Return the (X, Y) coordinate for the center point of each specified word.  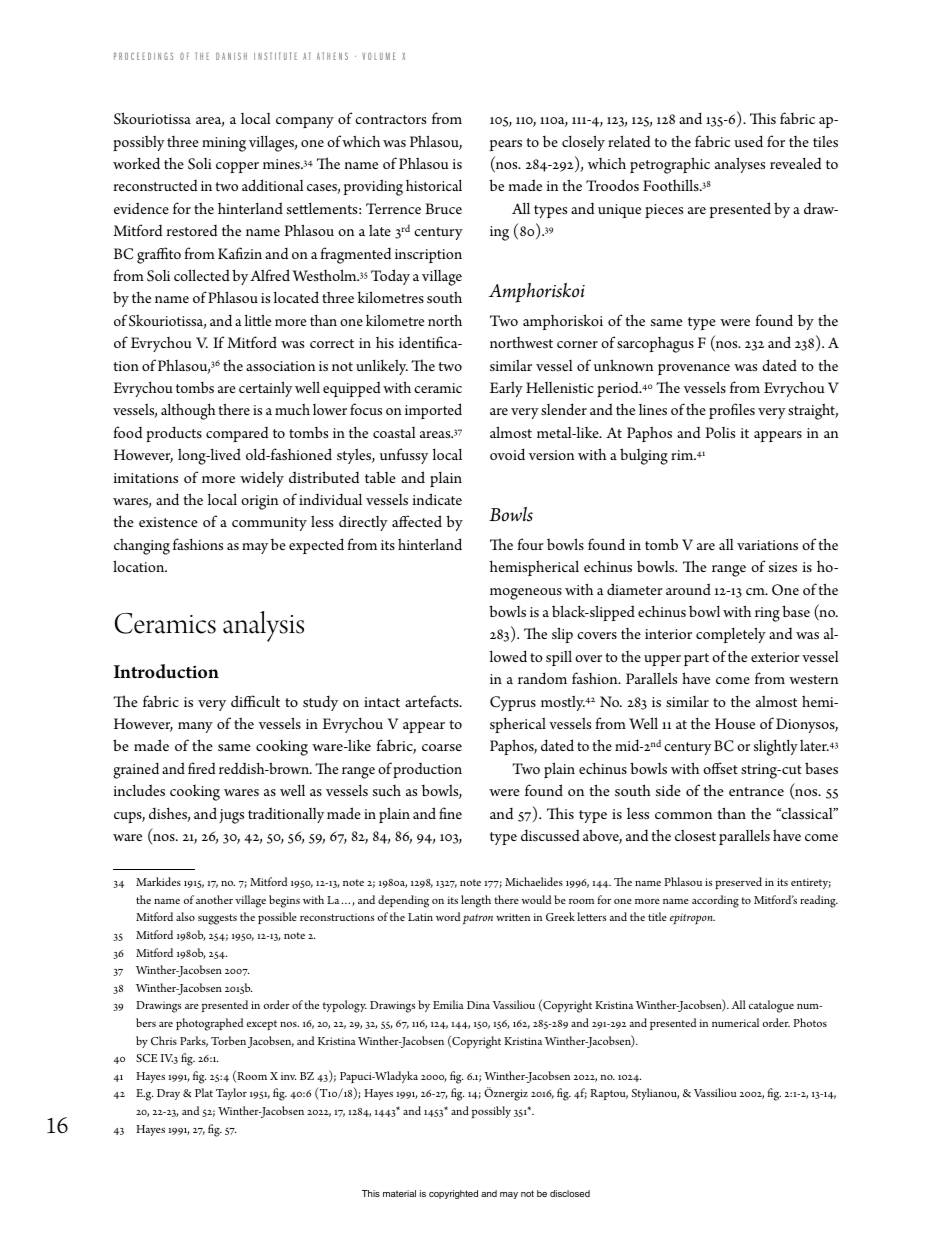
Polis (720, 432)
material (399, 1193)
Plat (204, 1092)
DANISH (231, 56)
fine (450, 813)
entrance (756, 791)
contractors (390, 119)
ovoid (507, 454)
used (748, 141)
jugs (232, 816)
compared (237, 434)
